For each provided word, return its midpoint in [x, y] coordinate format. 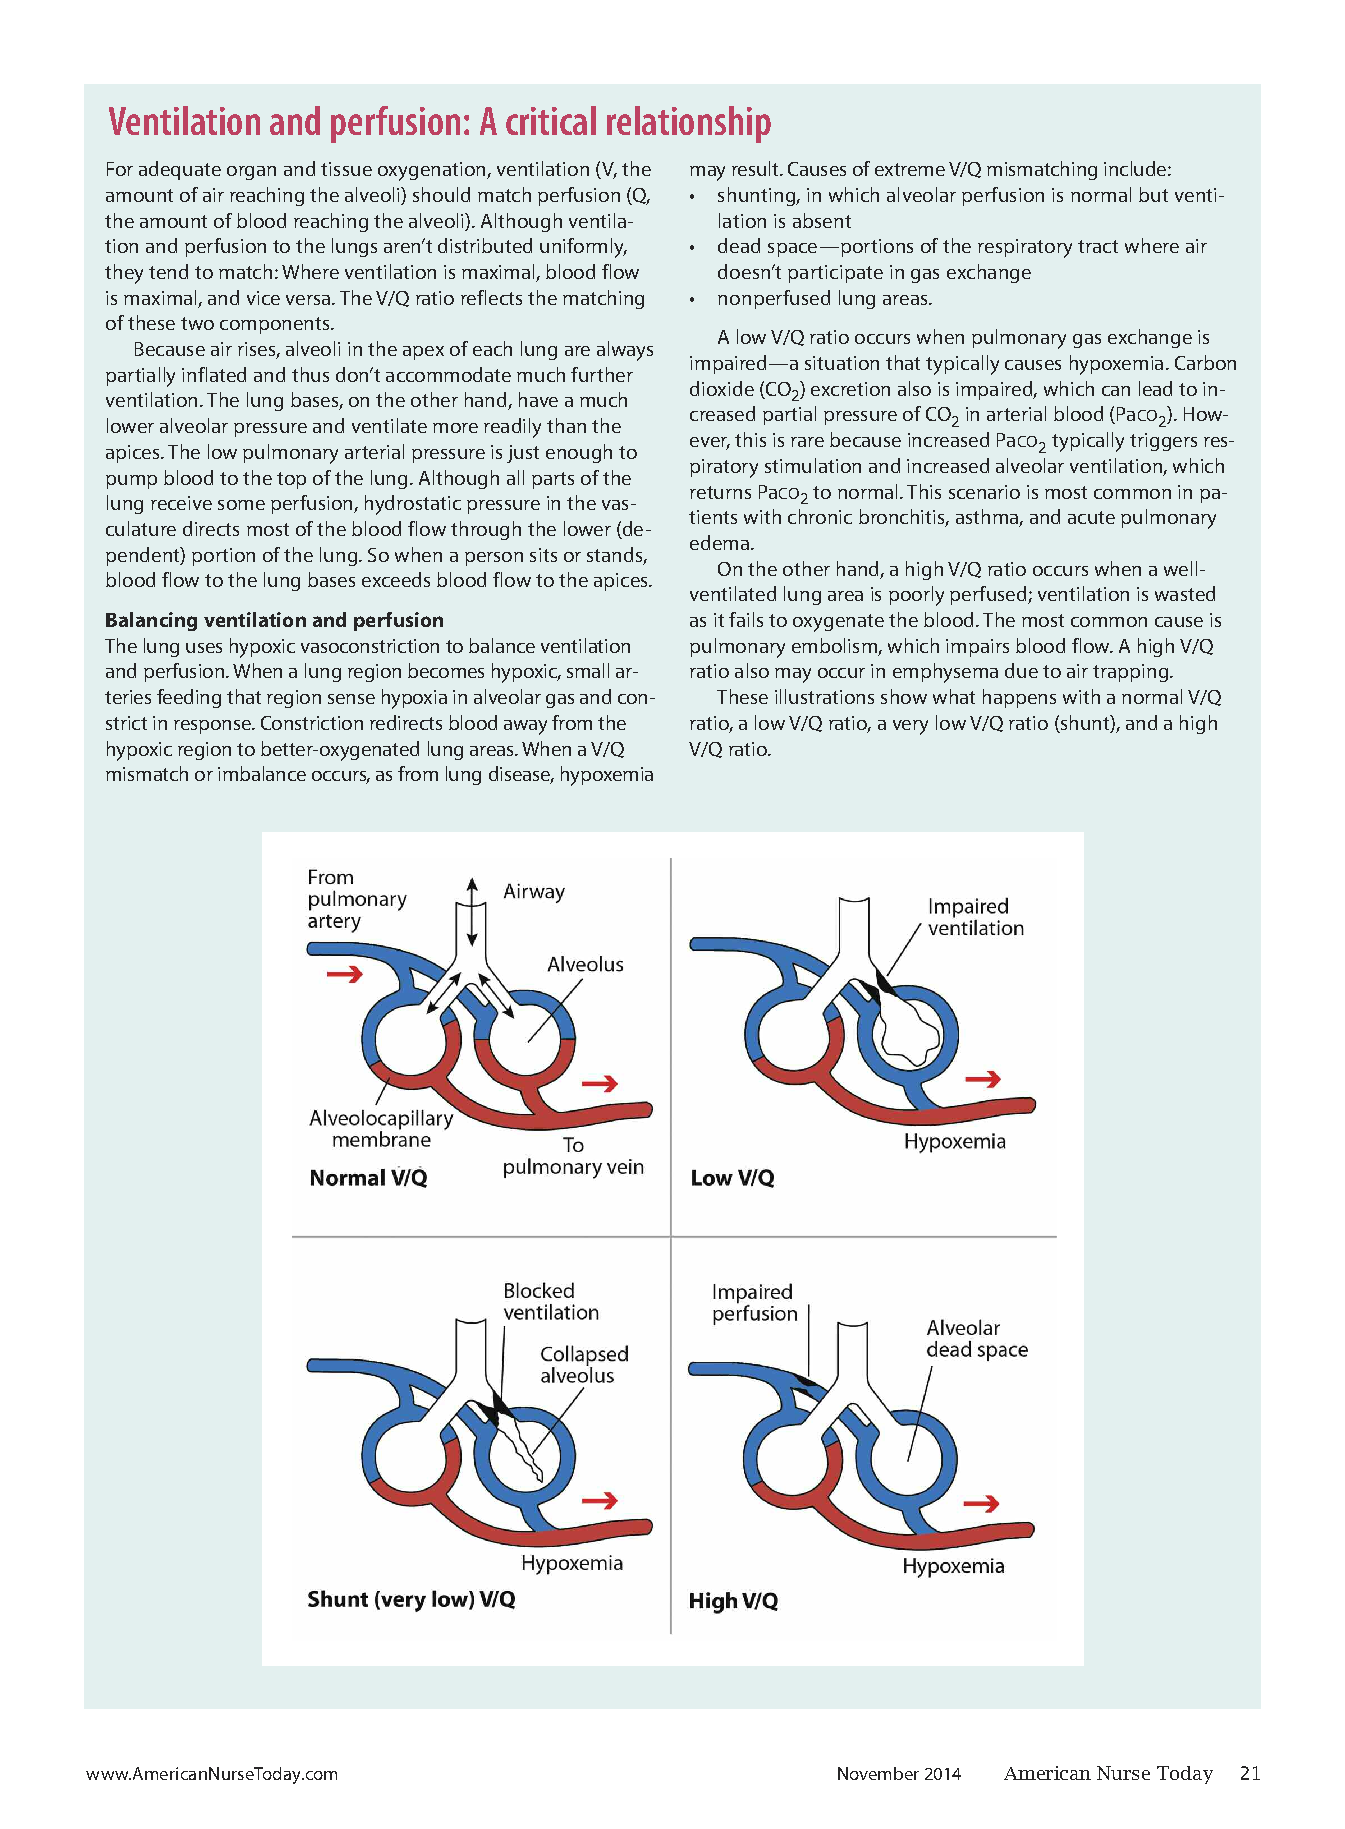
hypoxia [414, 699]
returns [720, 492]
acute [1091, 517]
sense [351, 699]
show [904, 696]
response [213, 727]
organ [251, 173]
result [756, 168]
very [910, 727]
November [878, 1773]
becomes [446, 670]
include [1136, 168]
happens [1019, 698]
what [954, 696]
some [241, 505]
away [525, 727]
